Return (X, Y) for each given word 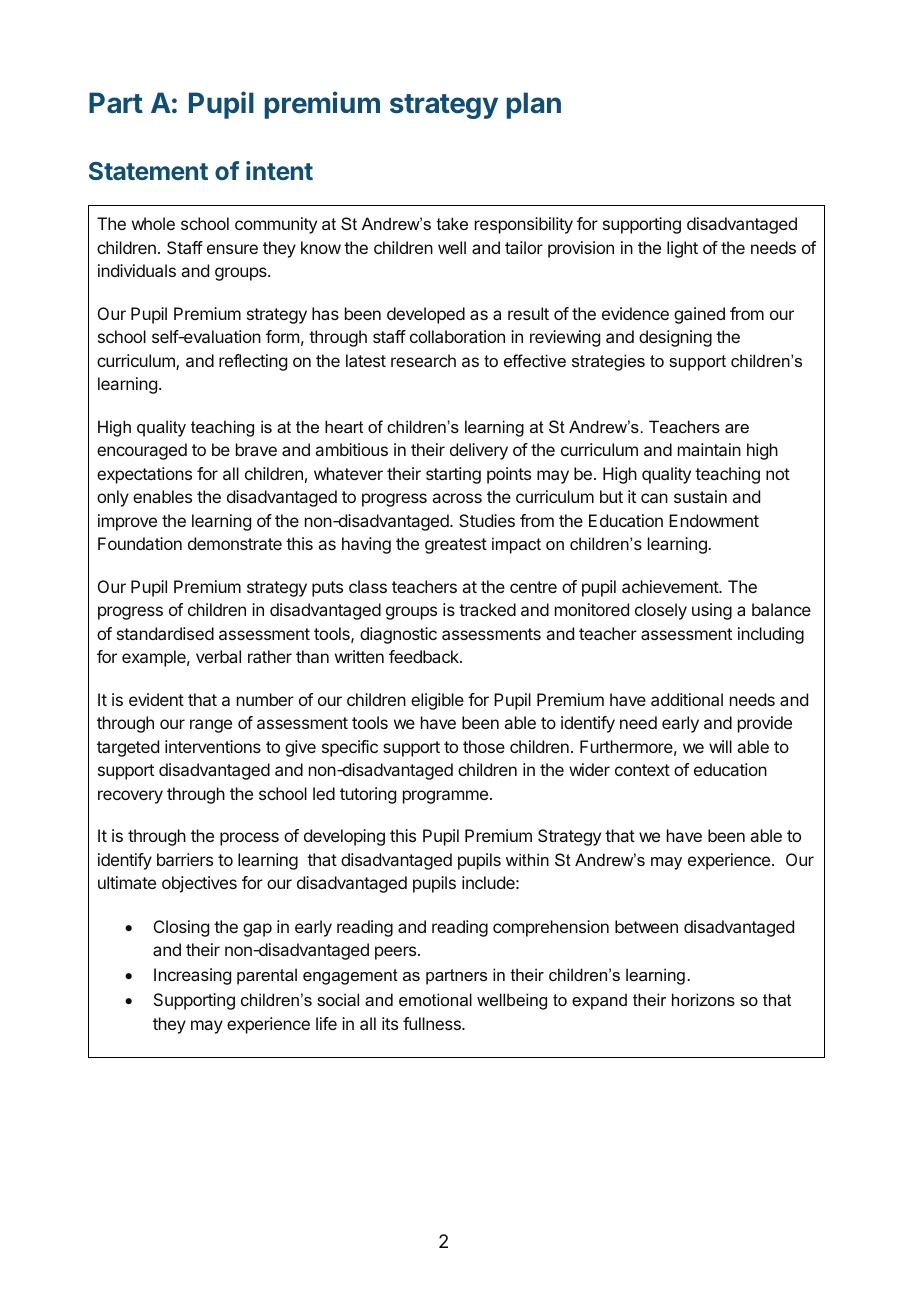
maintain (709, 449)
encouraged (142, 451)
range (211, 726)
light (682, 249)
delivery (479, 451)
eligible (437, 701)
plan (534, 105)
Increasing (192, 976)
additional (687, 699)
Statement (148, 171)
